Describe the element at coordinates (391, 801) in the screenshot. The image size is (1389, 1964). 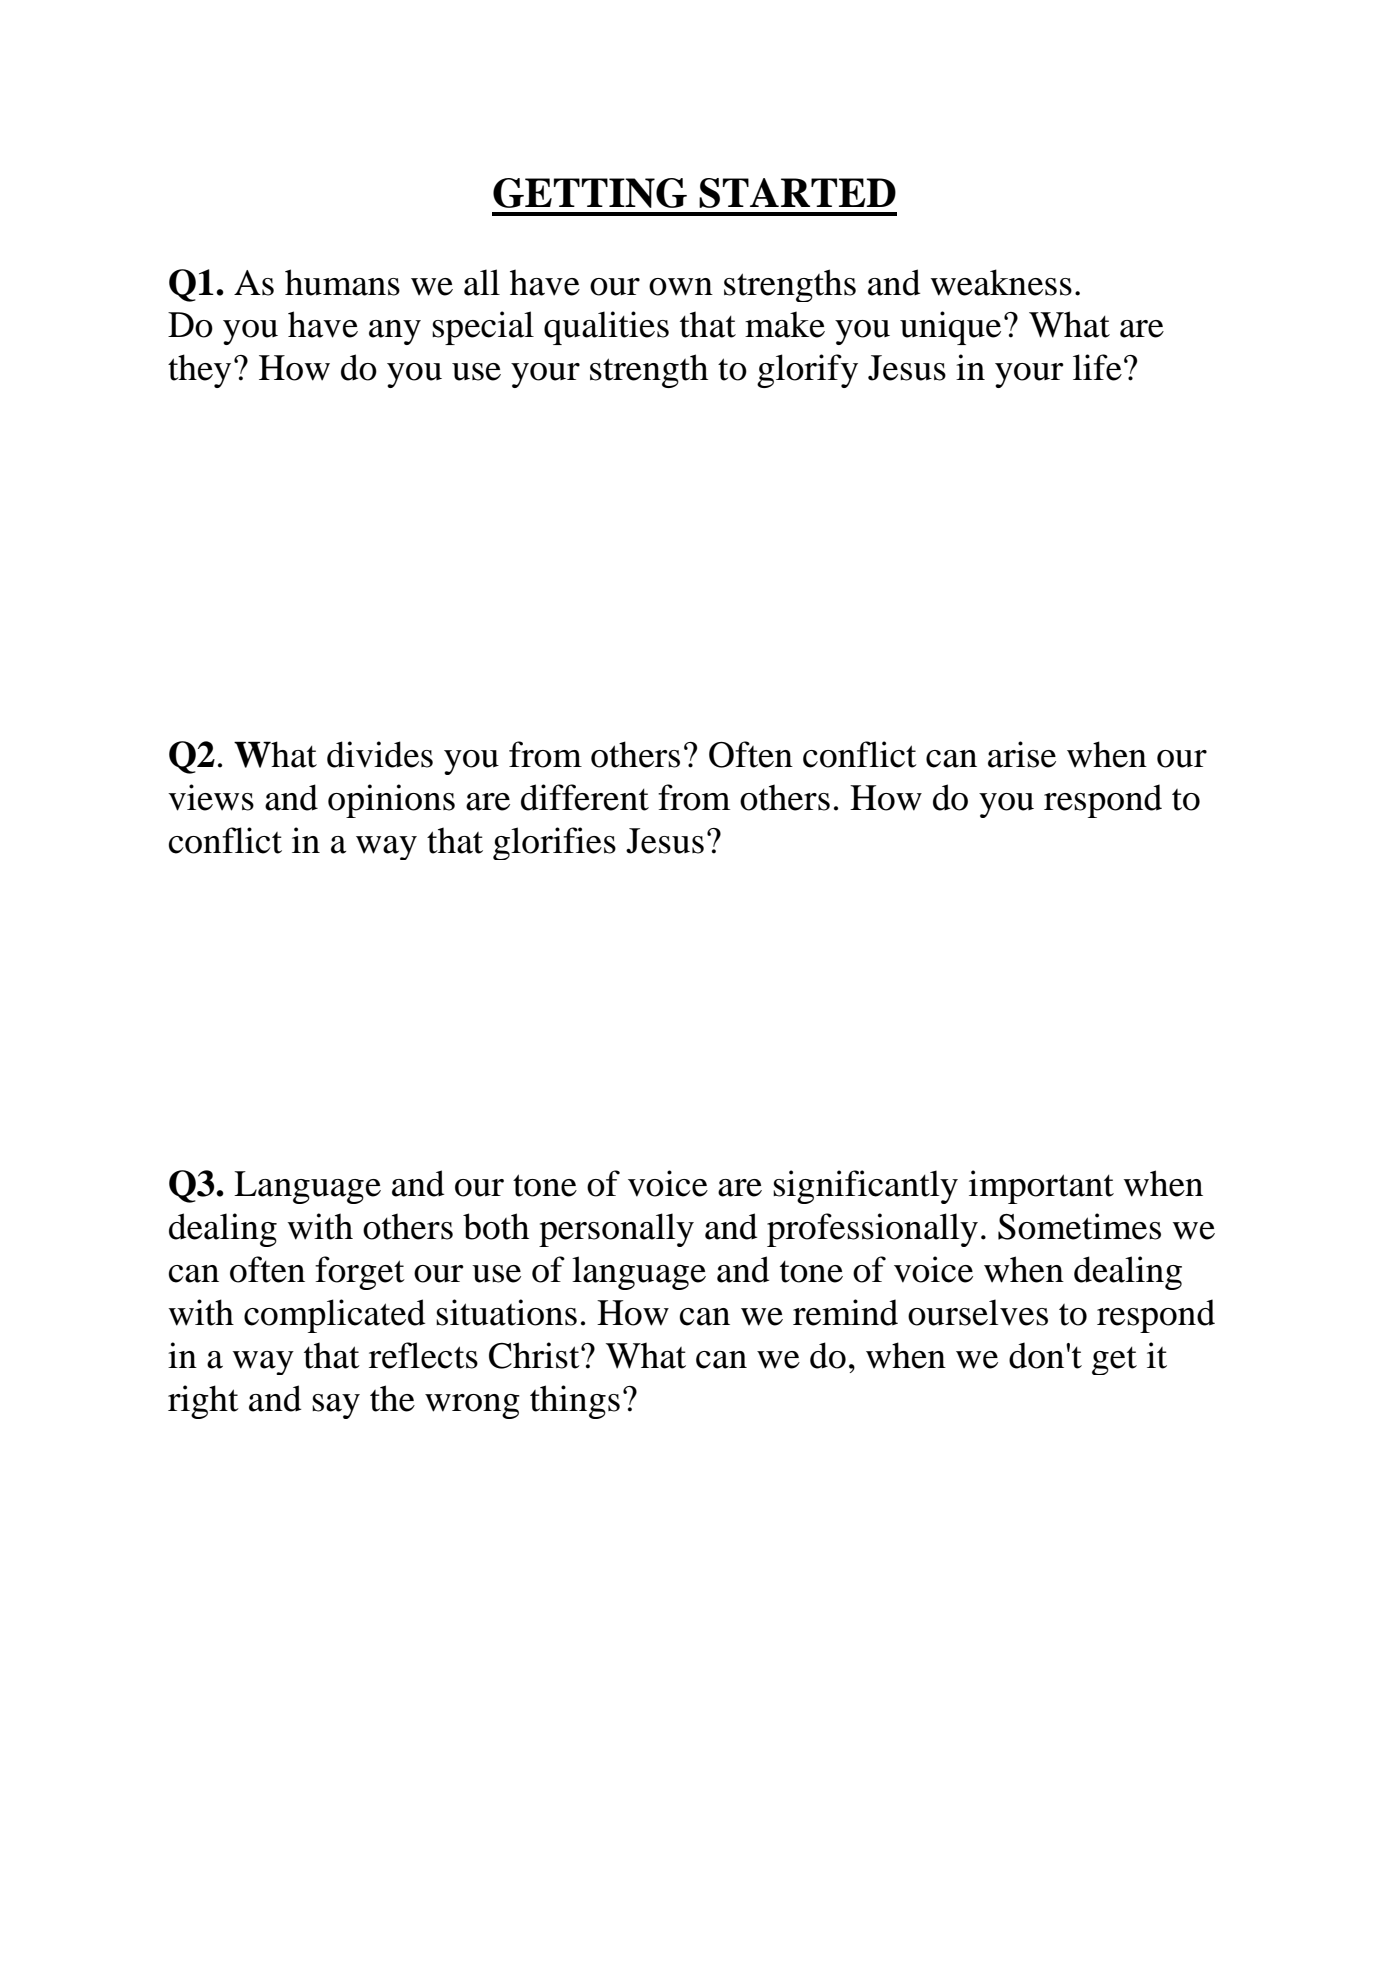
I see `opinions` at that location.
